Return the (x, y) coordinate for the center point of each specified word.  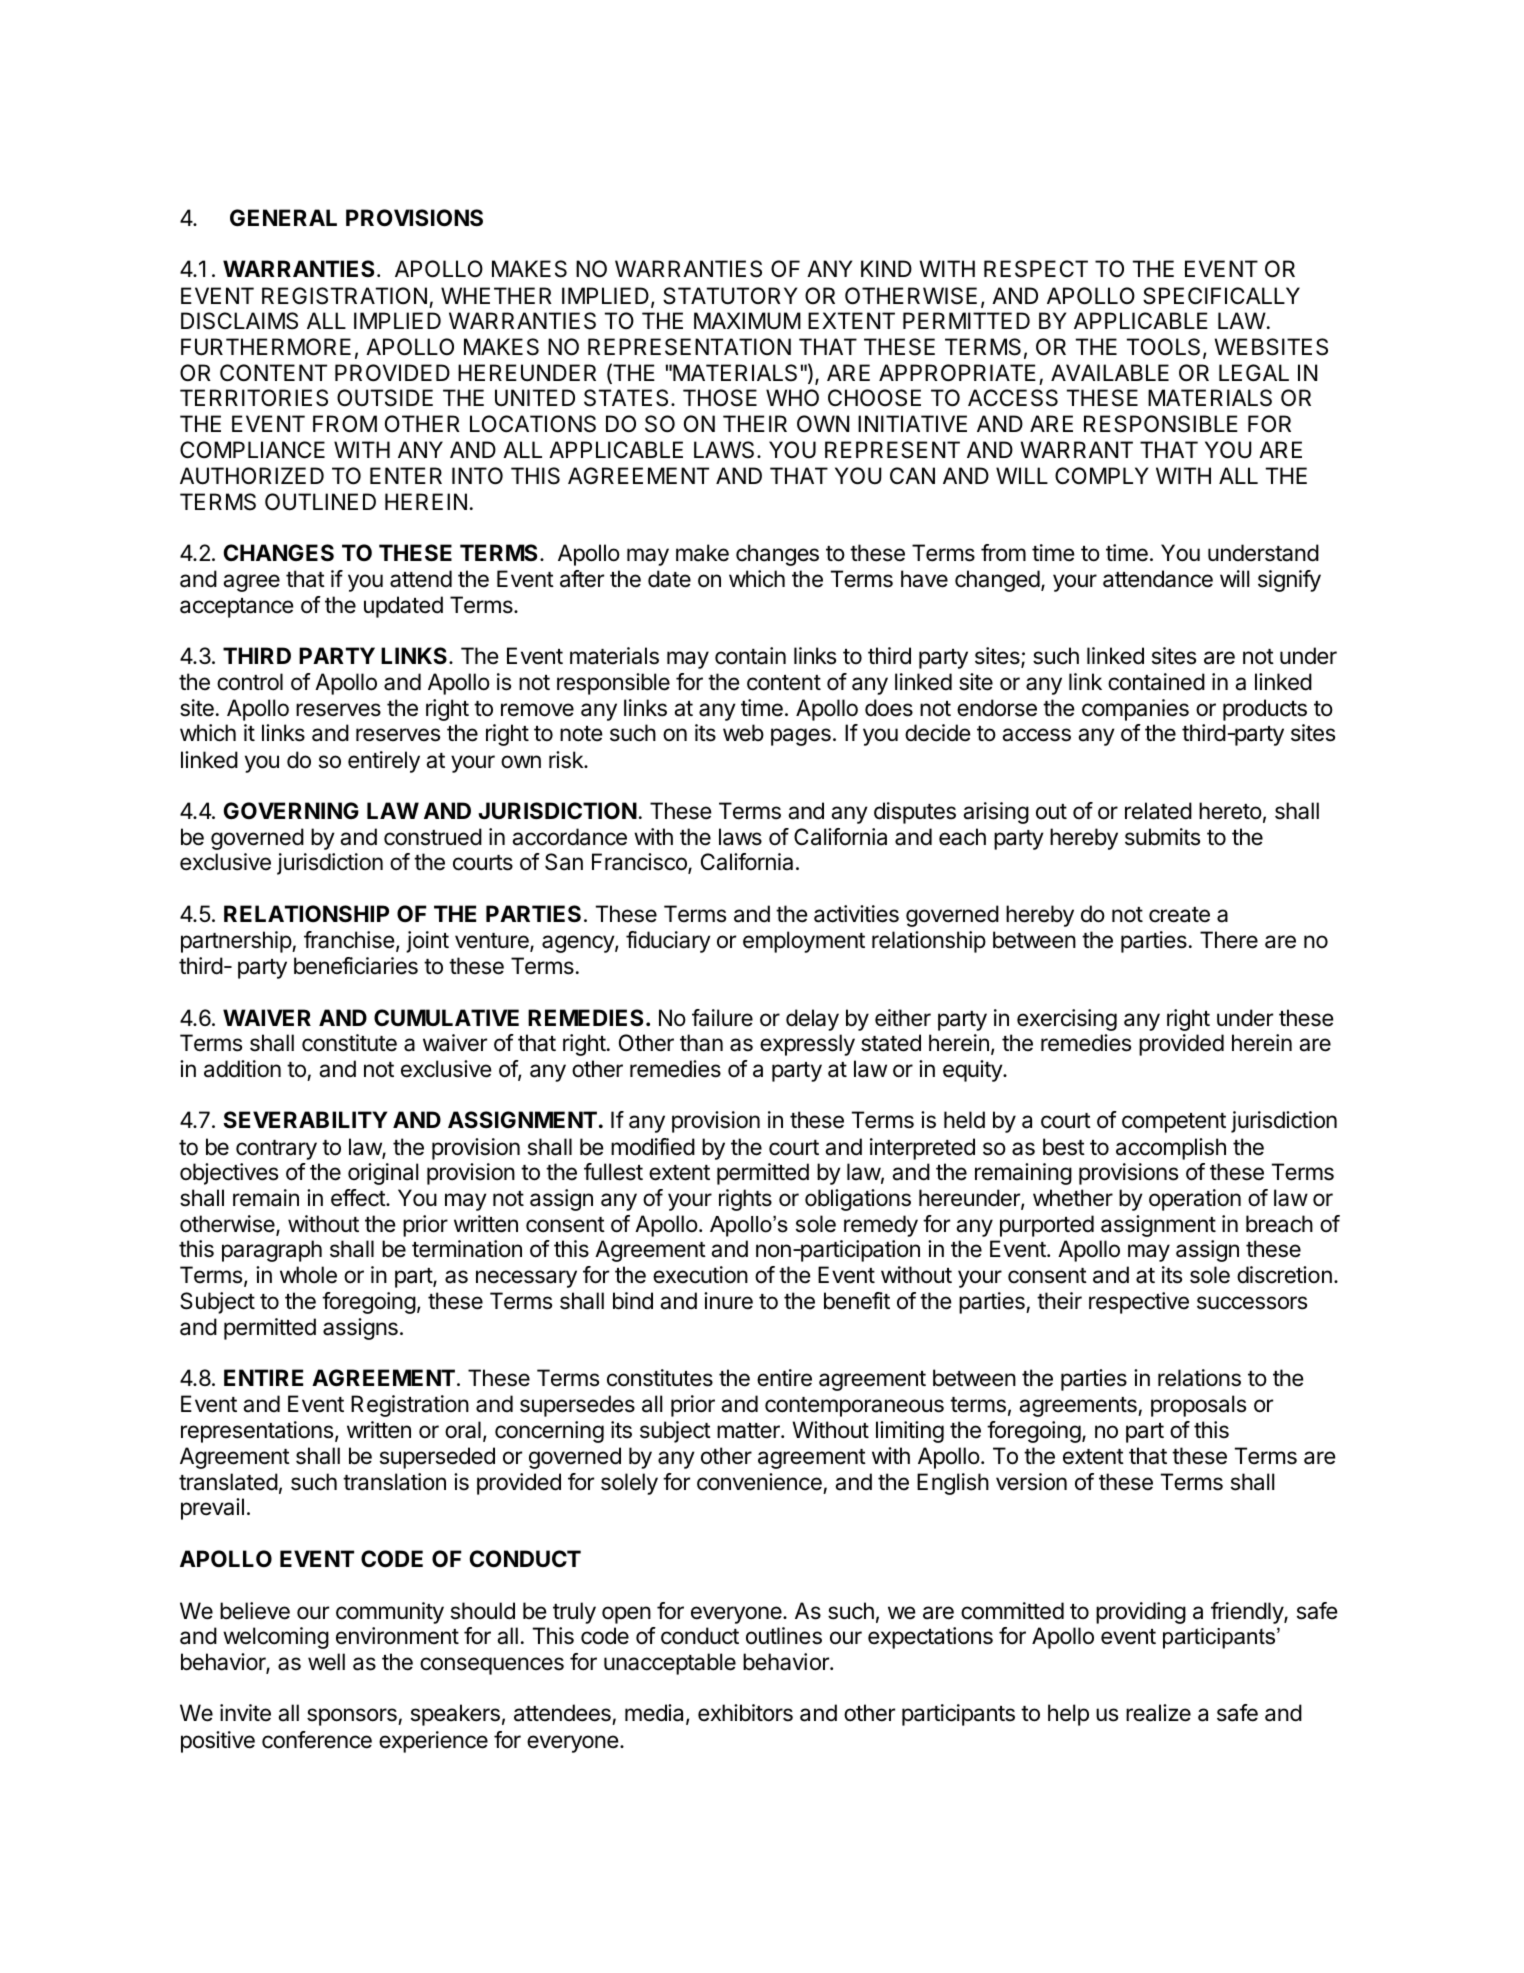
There (1229, 940)
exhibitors (745, 1713)
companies (1135, 710)
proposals (1198, 1406)
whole (308, 1275)
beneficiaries (356, 966)
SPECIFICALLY (1221, 296)
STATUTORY (730, 296)
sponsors (353, 1717)
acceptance (237, 608)
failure (722, 1018)
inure (728, 1301)
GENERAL (283, 217)
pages (801, 737)
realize (1158, 1713)
